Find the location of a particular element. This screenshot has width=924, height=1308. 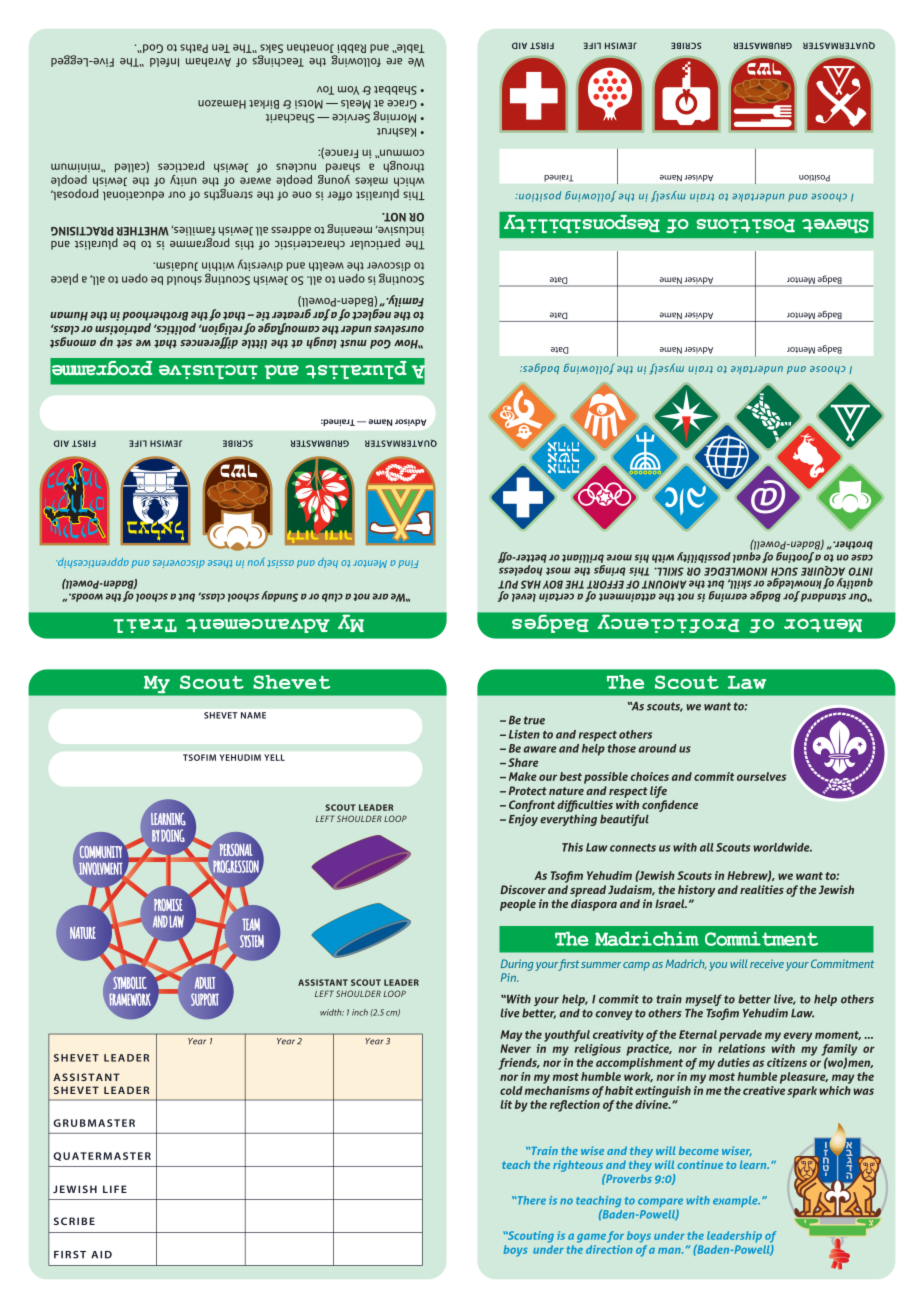

receive is located at coordinates (767, 963).
